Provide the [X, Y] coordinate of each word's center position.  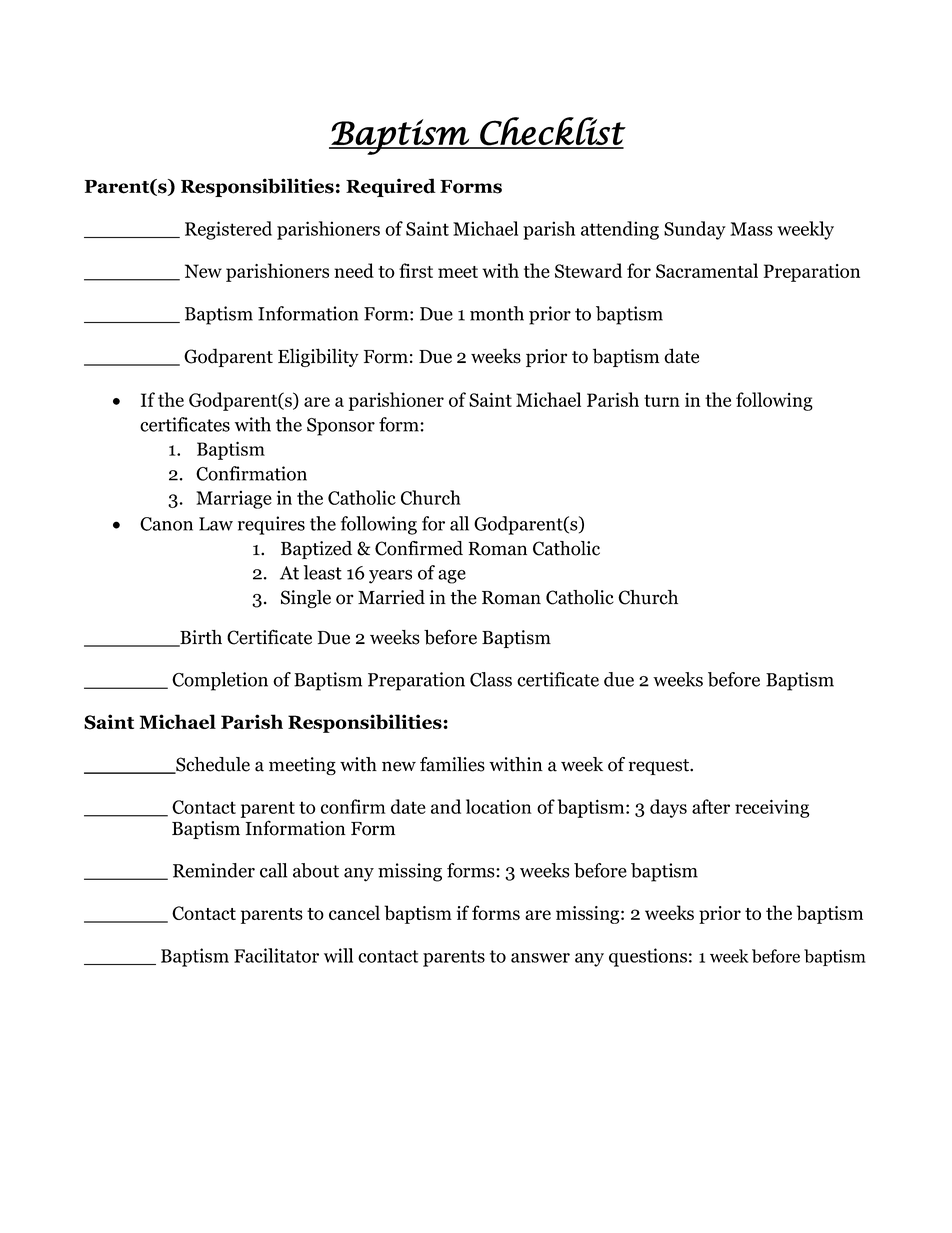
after [711, 806]
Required [391, 187]
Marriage [234, 500]
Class [491, 679]
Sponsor [341, 427]
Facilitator [276, 955]
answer [540, 958]
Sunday [695, 230]
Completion [220, 681]
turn [662, 400]
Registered [228, 230]
